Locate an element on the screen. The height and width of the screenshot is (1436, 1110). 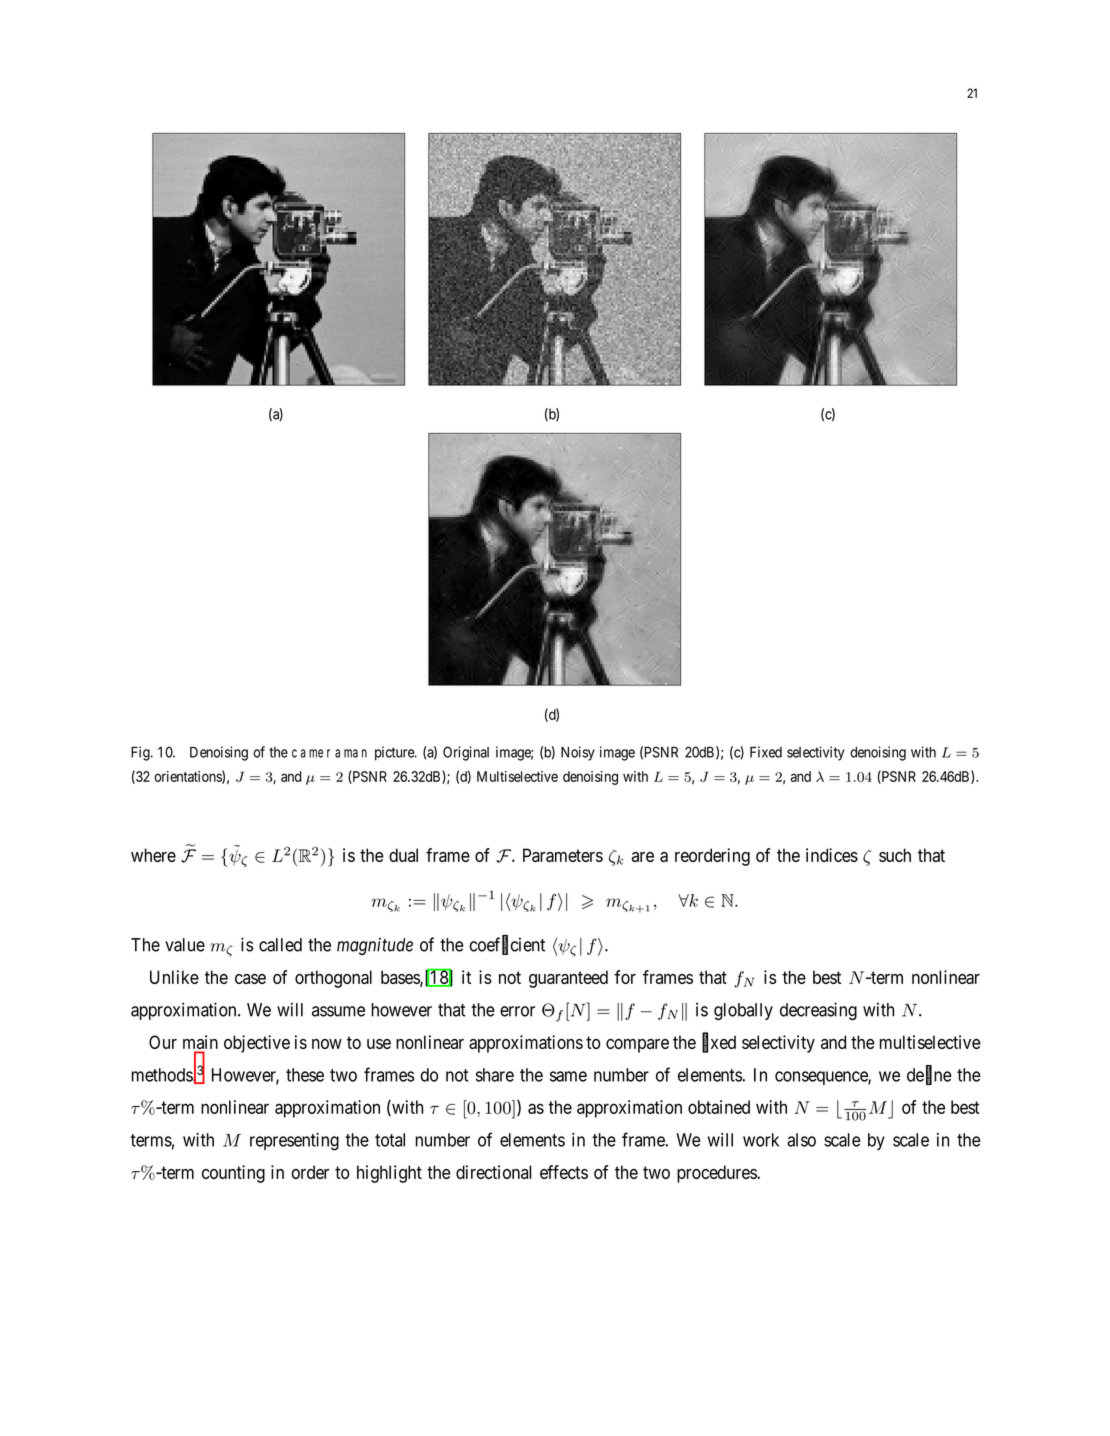
cameraman is located at coordinates (329, 753).
